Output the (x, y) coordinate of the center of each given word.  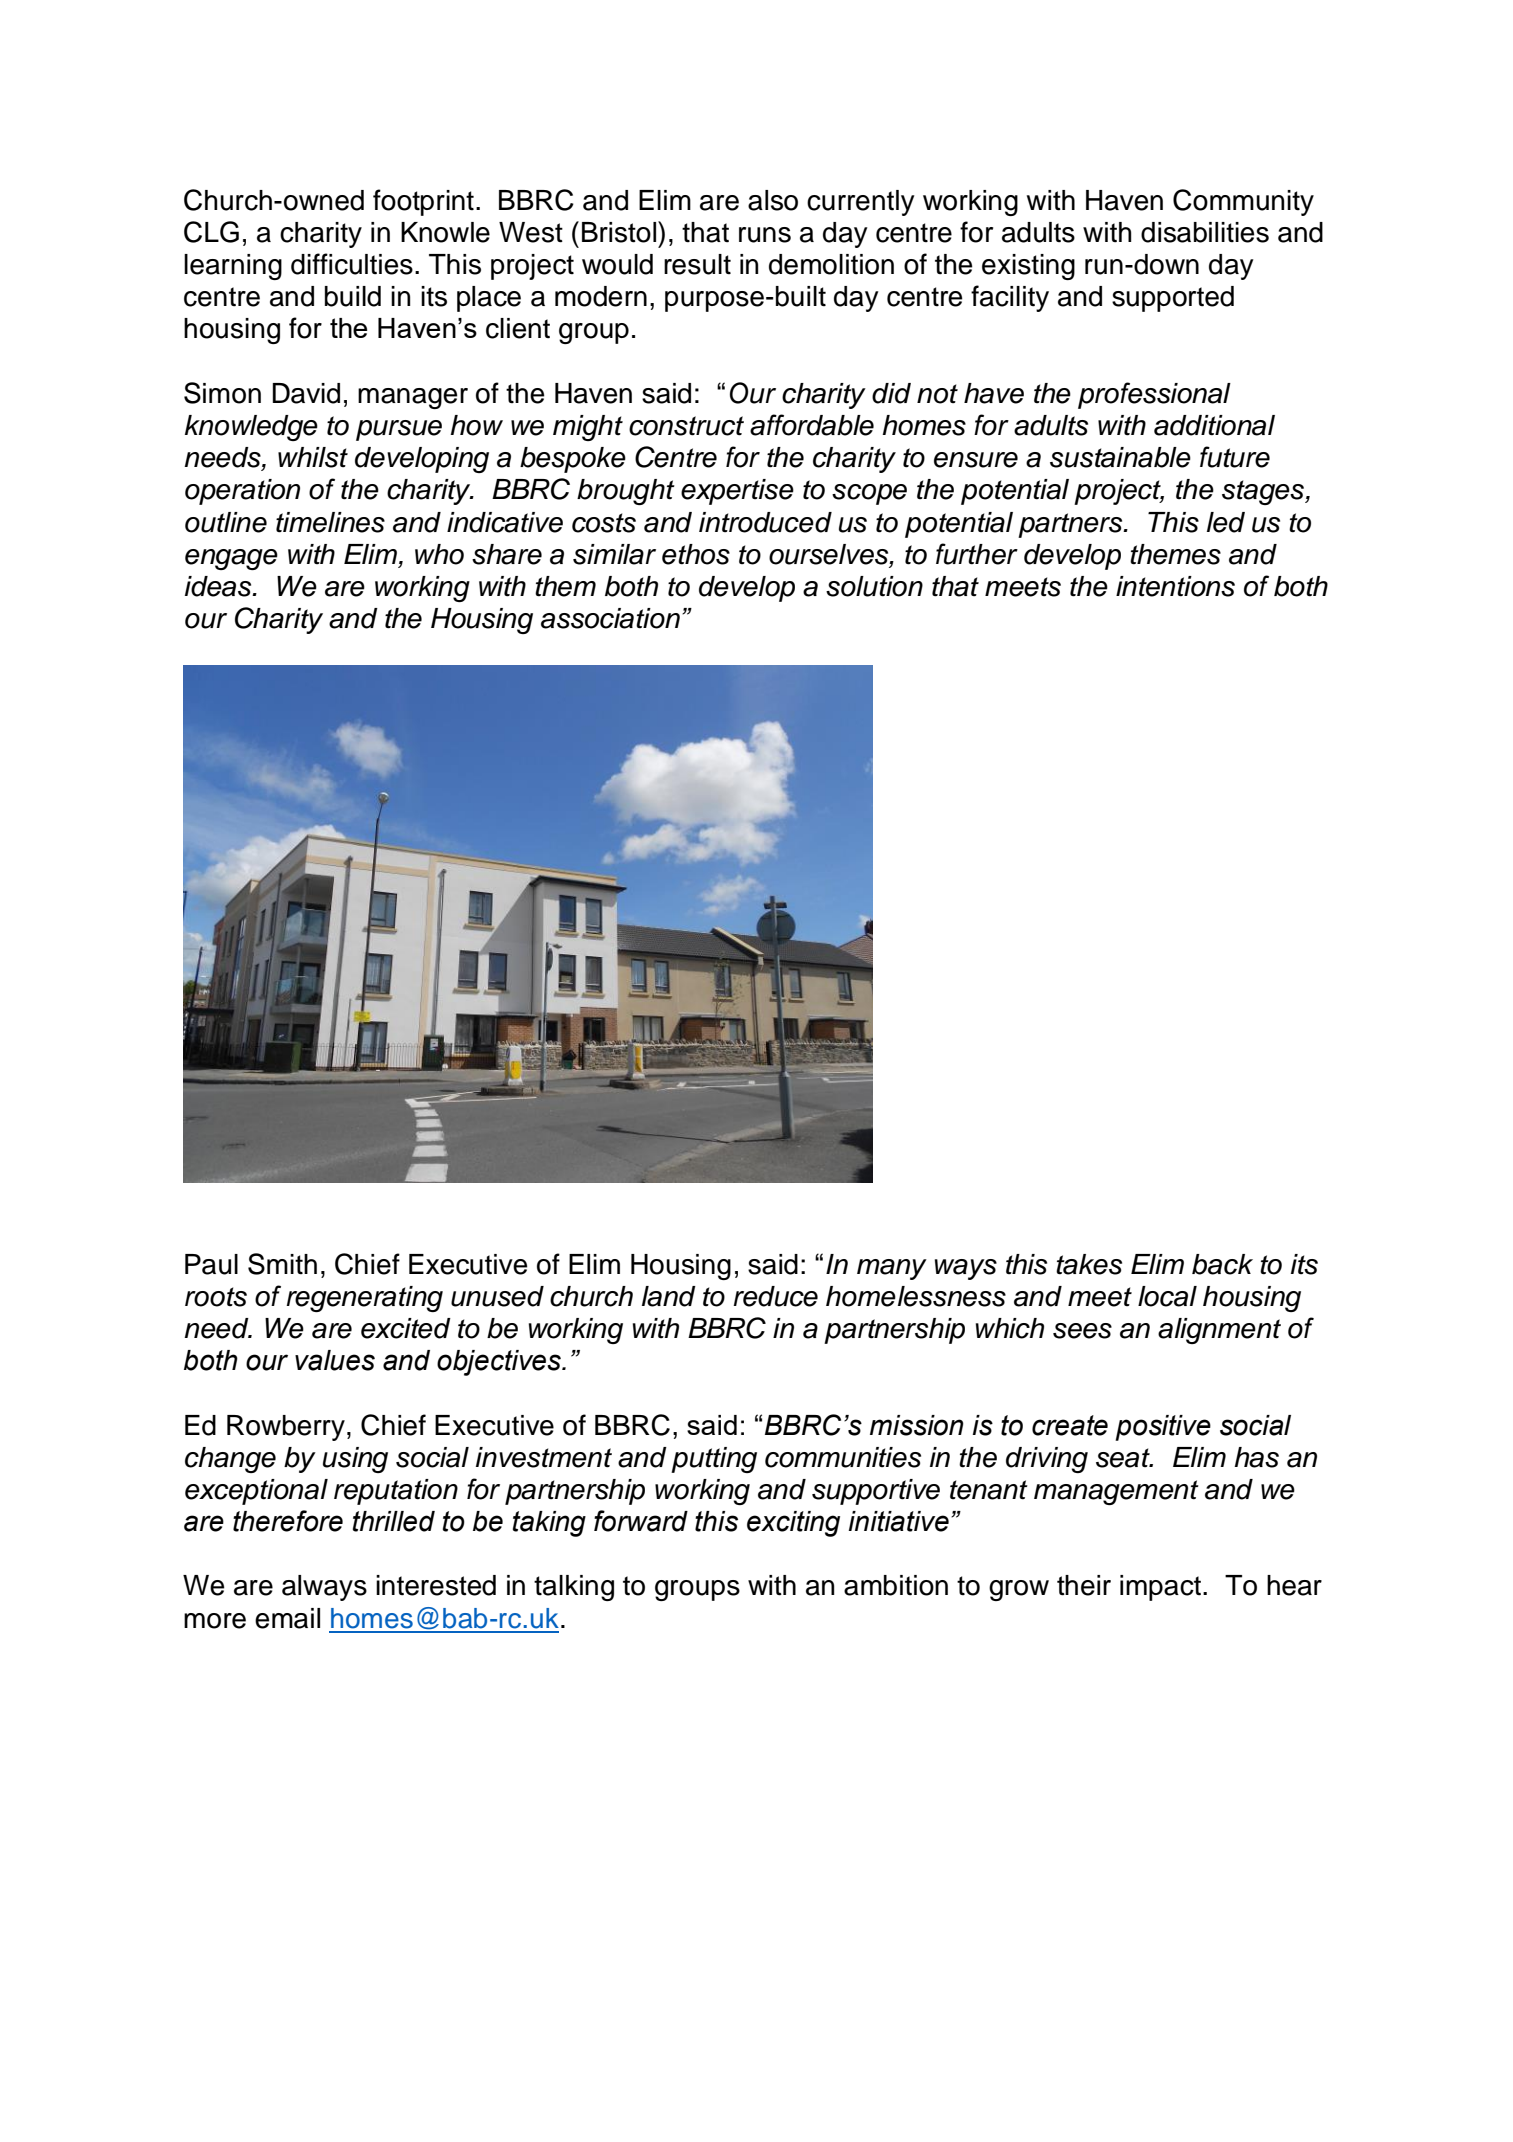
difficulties (352, 264)
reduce (775, 1296)
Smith (282, 1264)
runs (765, 235)
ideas (219, 586)
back (1222, 1264)
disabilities (1205, 232)
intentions (1175, 586)
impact (1160, 1588)
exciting (793, 1524)
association (610, 618)
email (287, 1618)
